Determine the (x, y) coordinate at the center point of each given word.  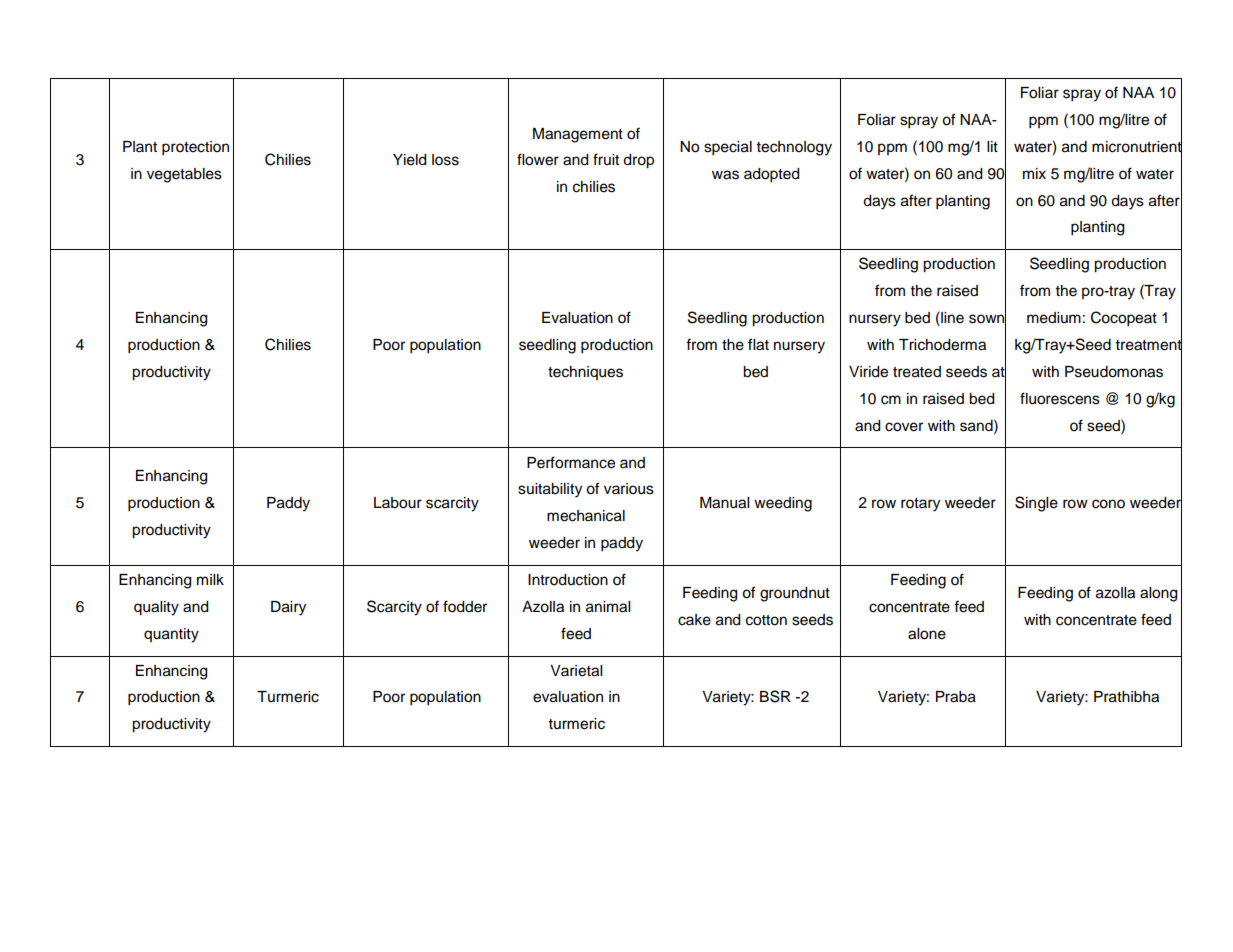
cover (904, 427)
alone (927, 634)
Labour (398, 503)
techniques (585, 373)
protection (195, 148)
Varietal (576, 671)
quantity (171, 635)
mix (1034, 173)
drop (638, 161)
